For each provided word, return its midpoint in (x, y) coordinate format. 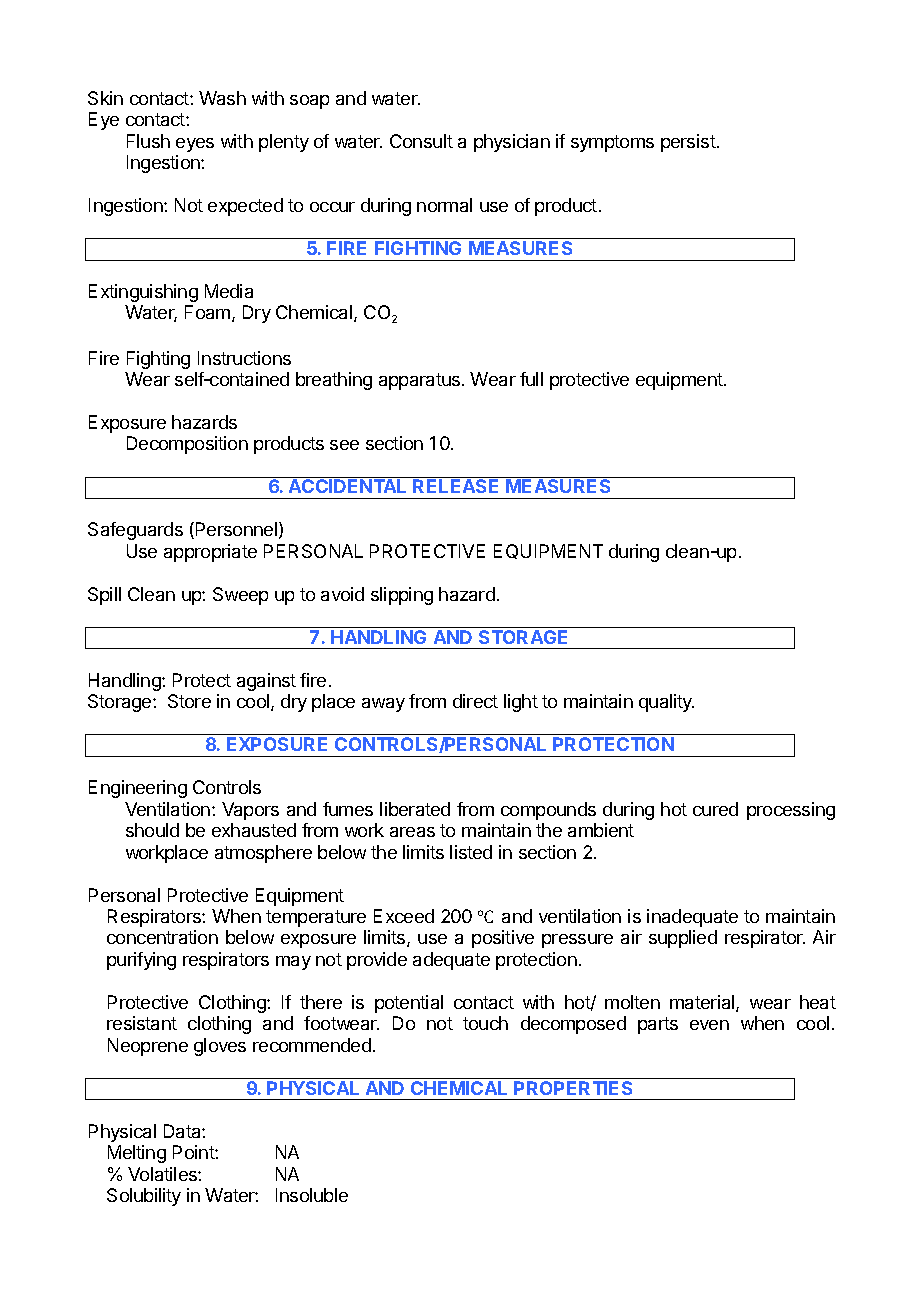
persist (688, 143)
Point (194, 1152)
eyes (195, 145)
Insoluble (312, 1195)
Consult (421, 141)
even (709, 1025)
